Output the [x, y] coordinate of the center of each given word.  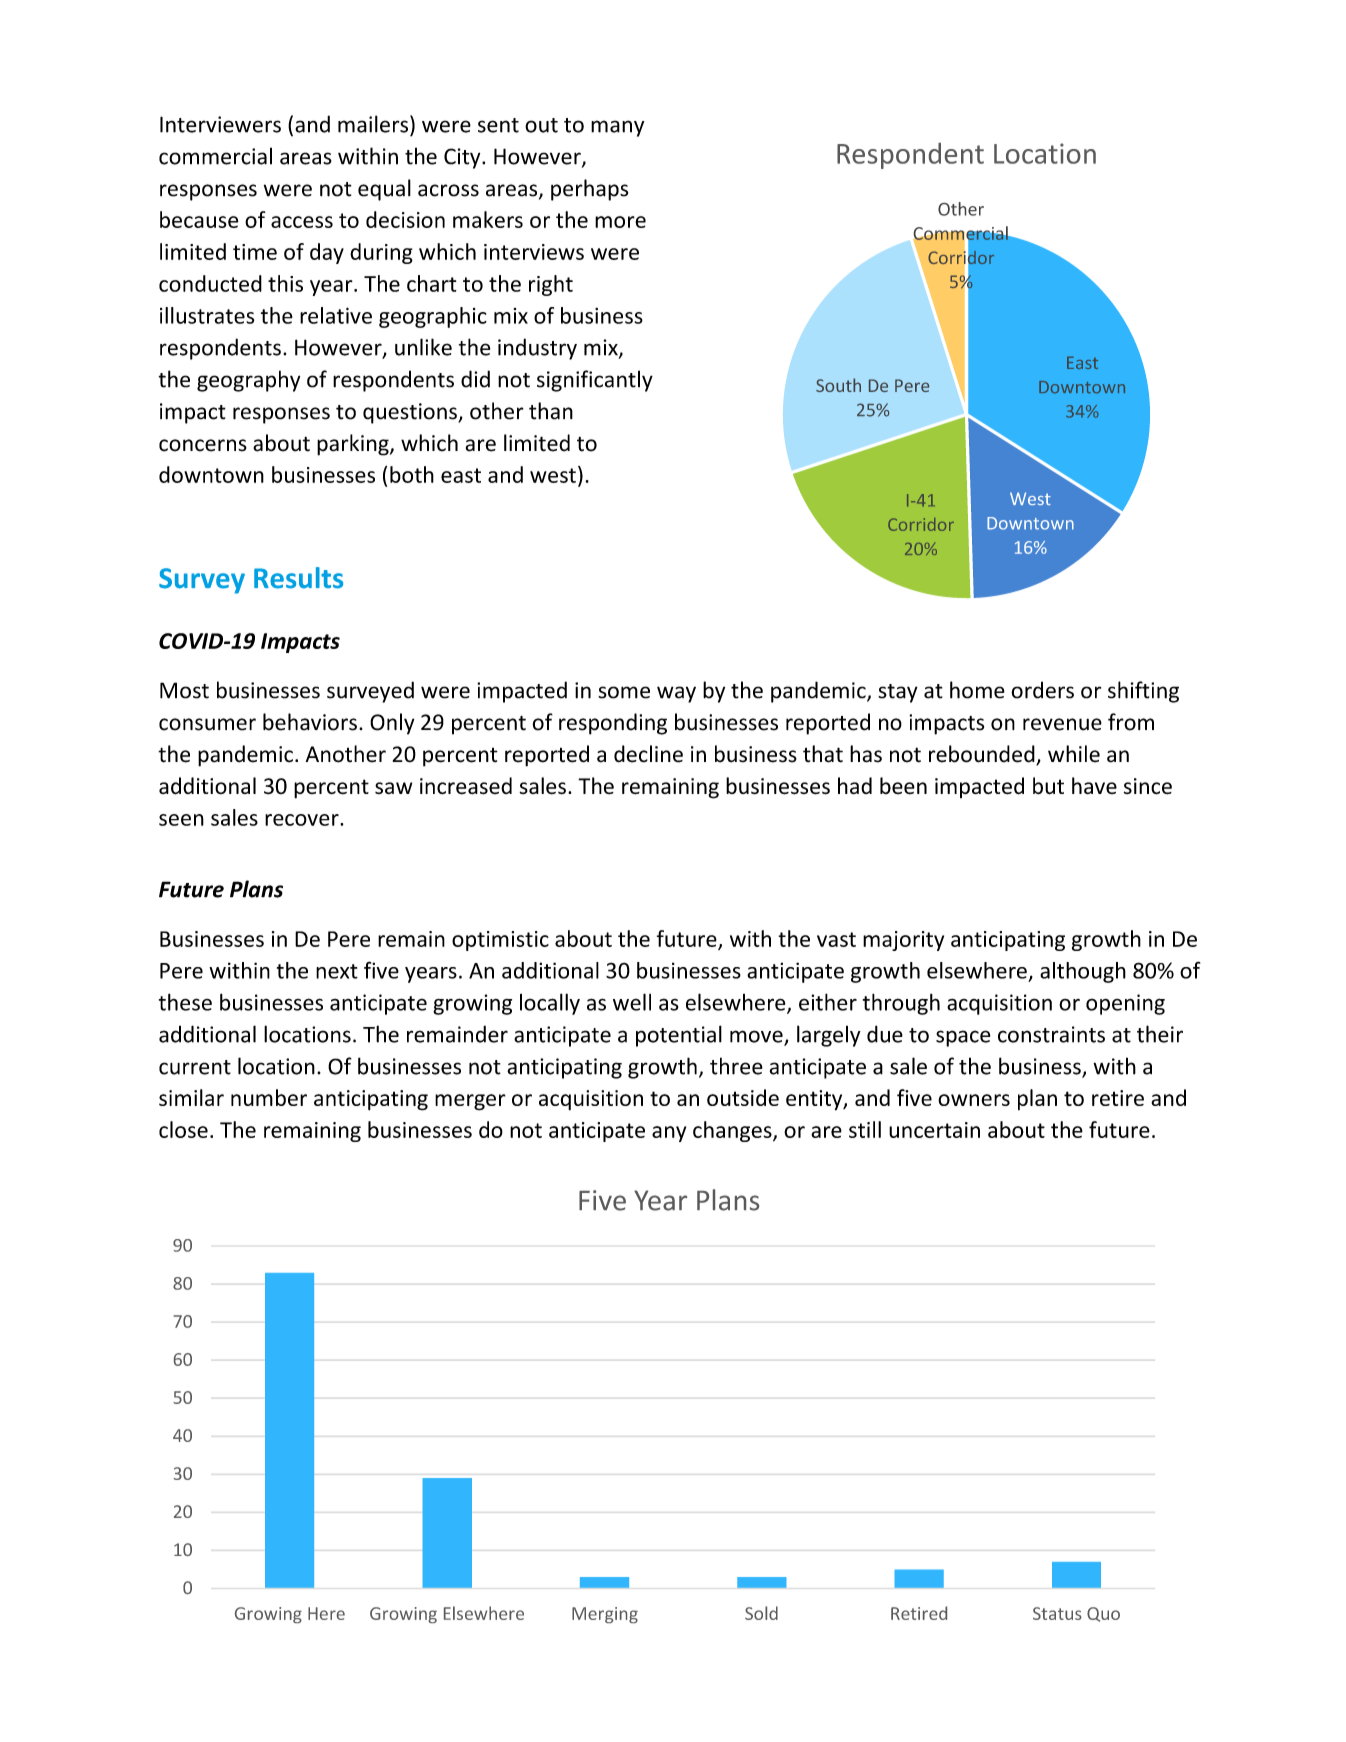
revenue [1062, 724]
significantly [595, 381]
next [337, 971]
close [183, 1129]
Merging [605, 1615]
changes [733, 1131]
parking [354, 445]
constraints [1051, 1034]
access [302, 222]
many [617, 128]
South [838, 385]
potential [679, 1036]
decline [648, 754]
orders [1042, 690]
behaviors [310, 722]
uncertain [934, 1130]
